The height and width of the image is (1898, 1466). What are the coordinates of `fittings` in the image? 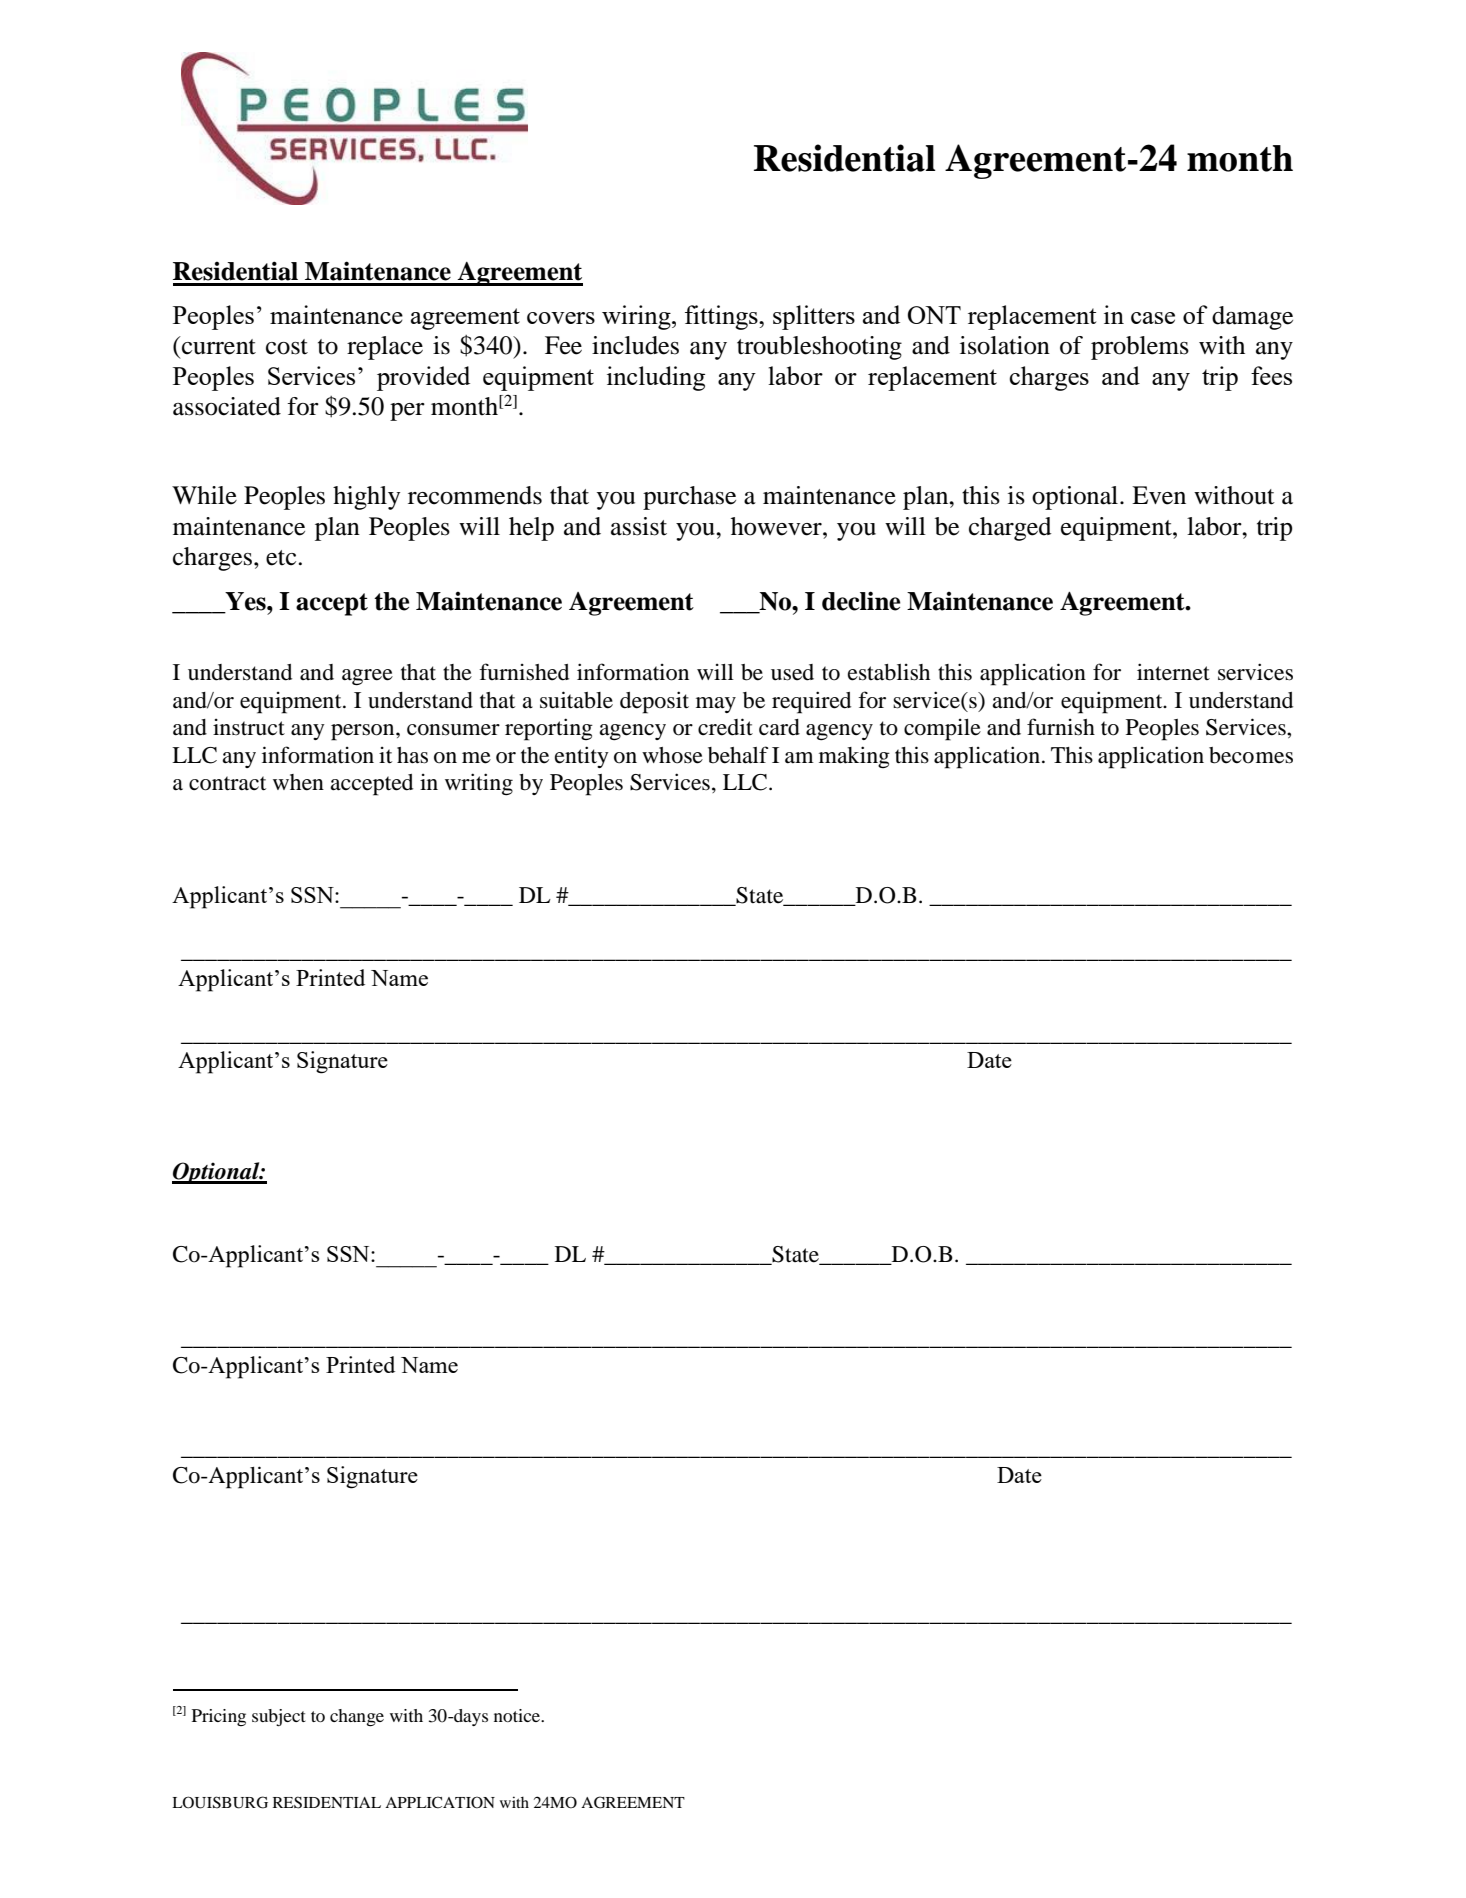 It's located at (722, 317).
